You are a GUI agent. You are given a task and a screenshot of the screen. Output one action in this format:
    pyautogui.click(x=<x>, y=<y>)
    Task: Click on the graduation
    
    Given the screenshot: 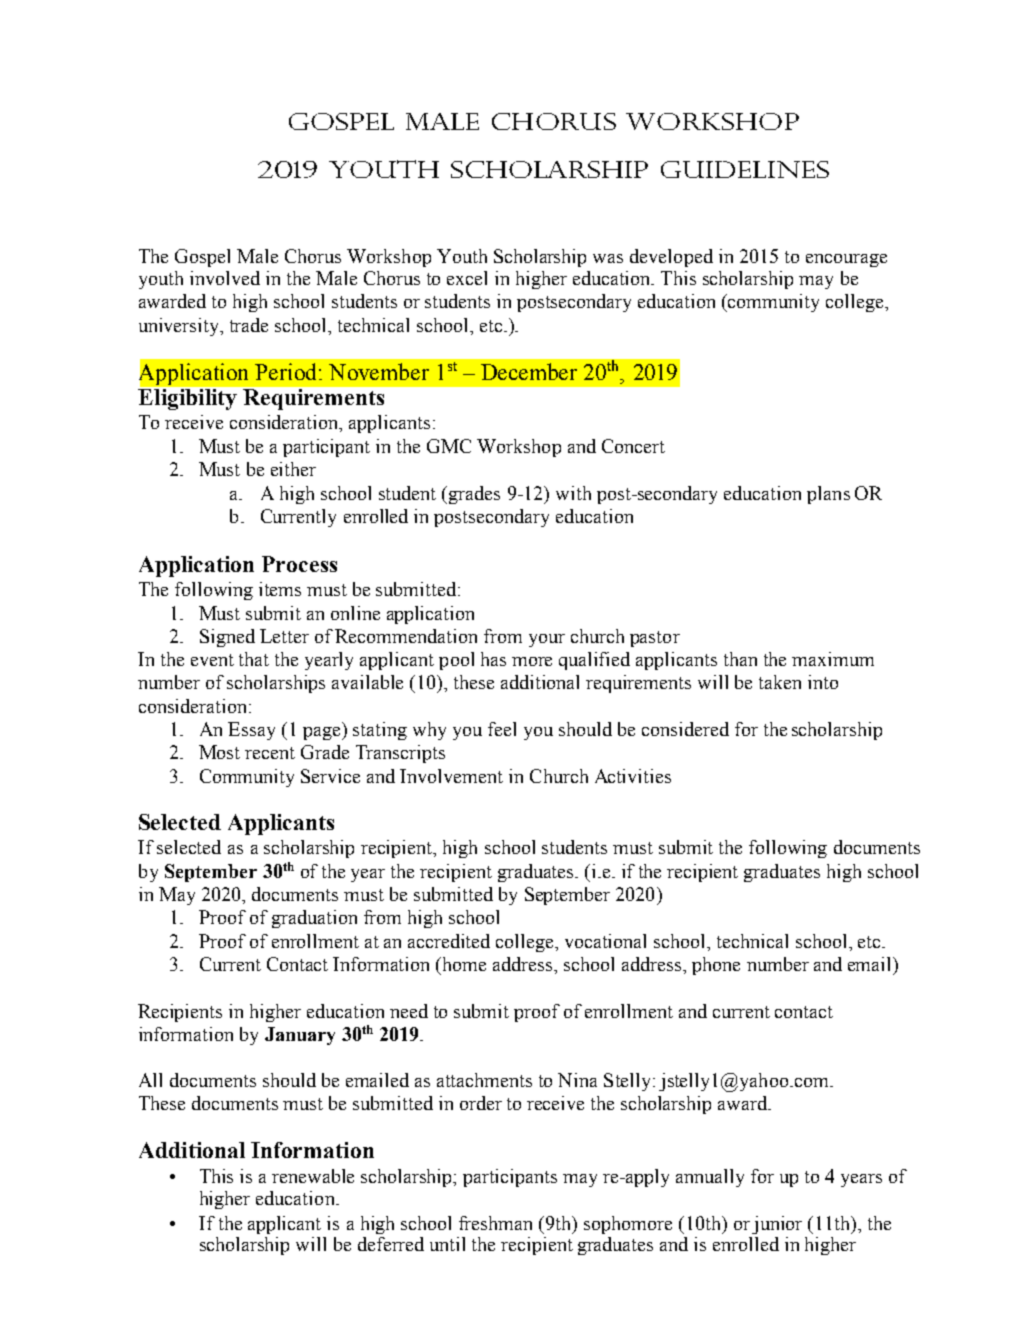 What is the action you would take?
    pyautogui.click(x=314, y=919)
